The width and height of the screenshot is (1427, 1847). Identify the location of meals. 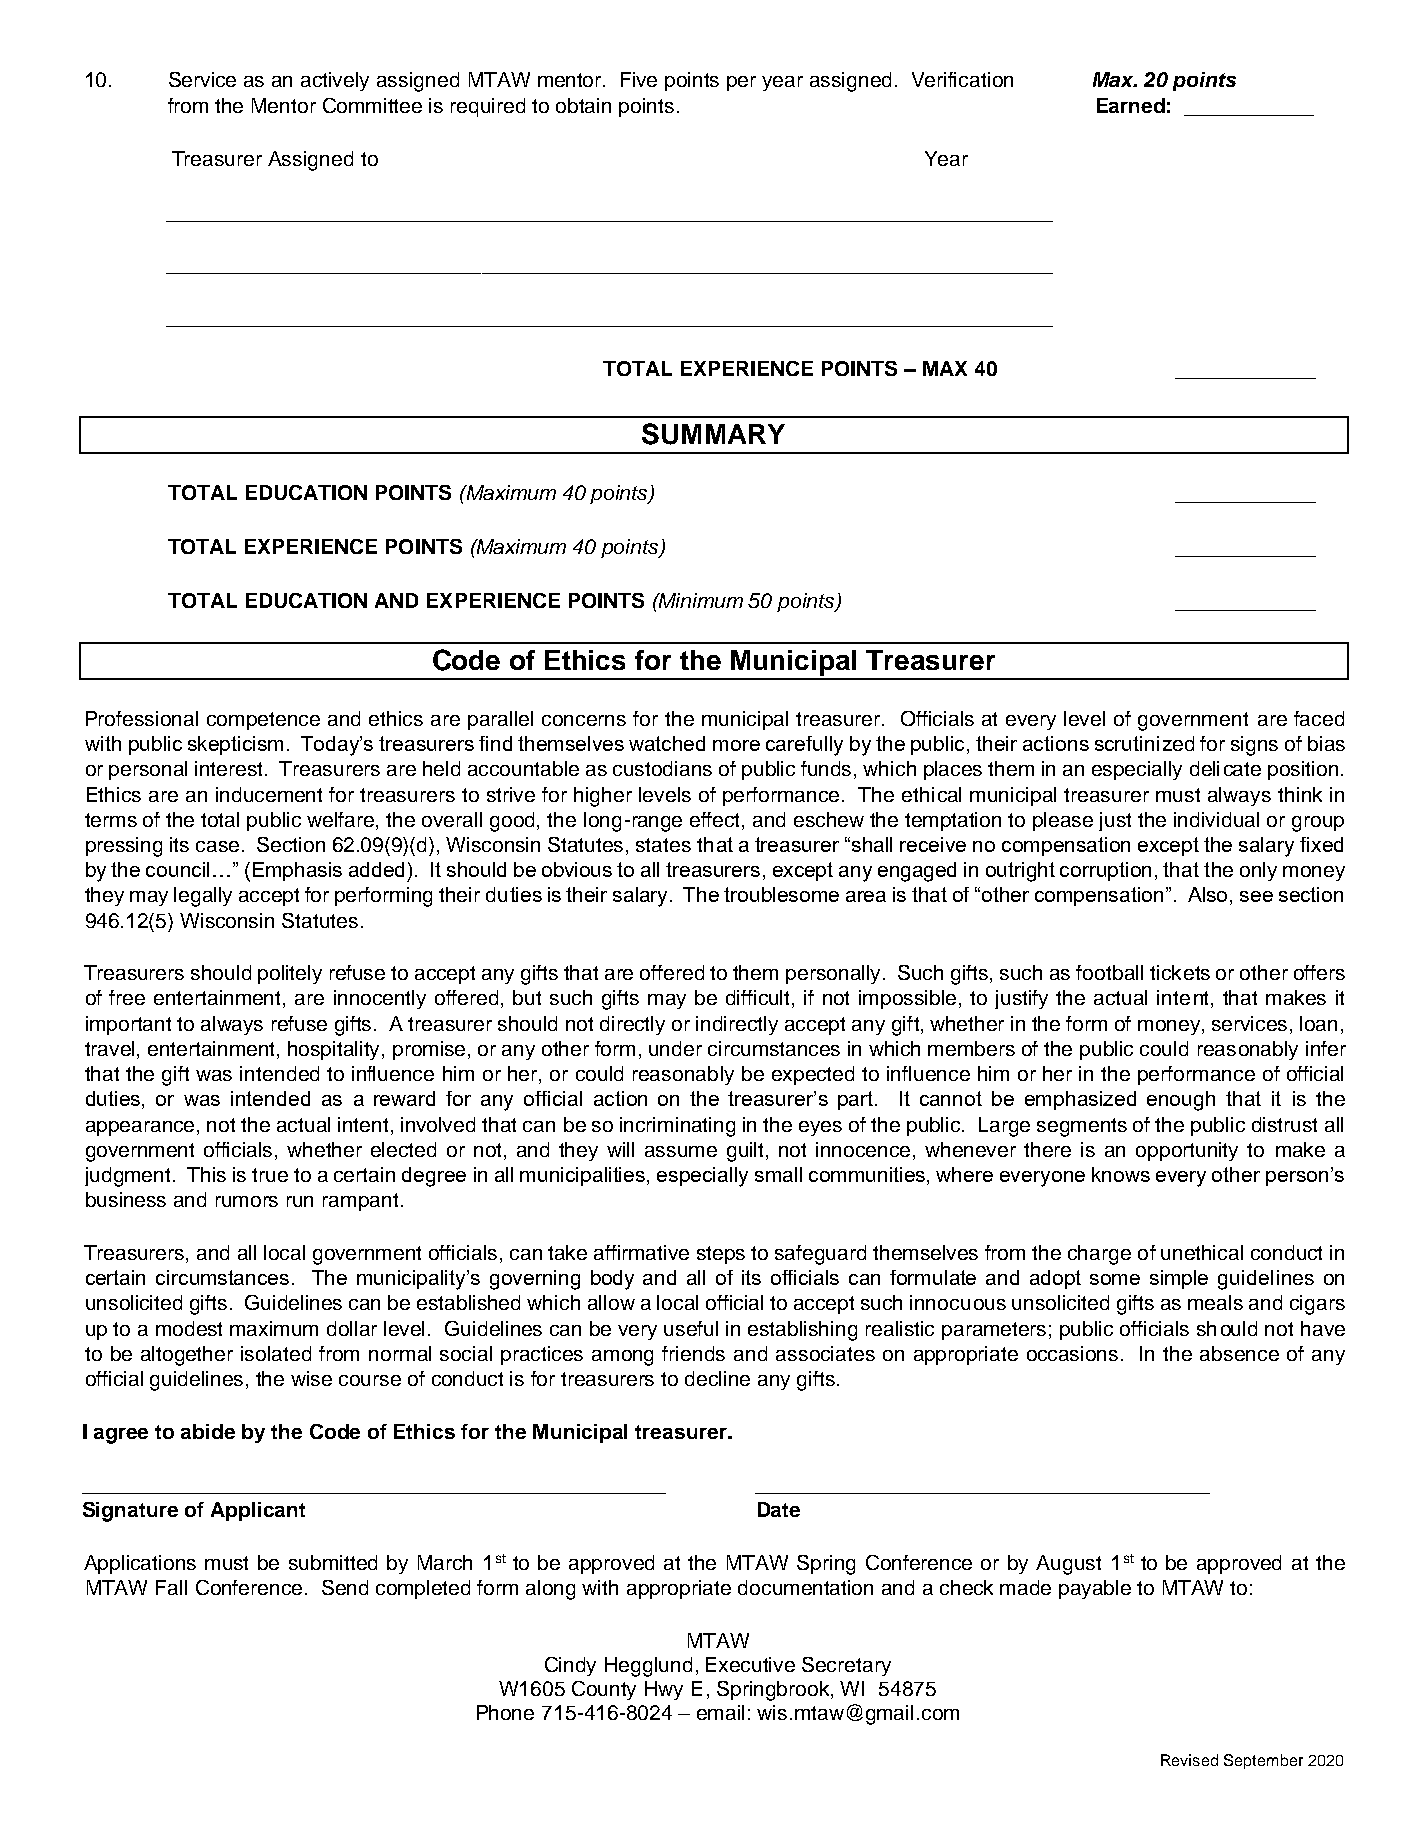
(1215, 1302).
